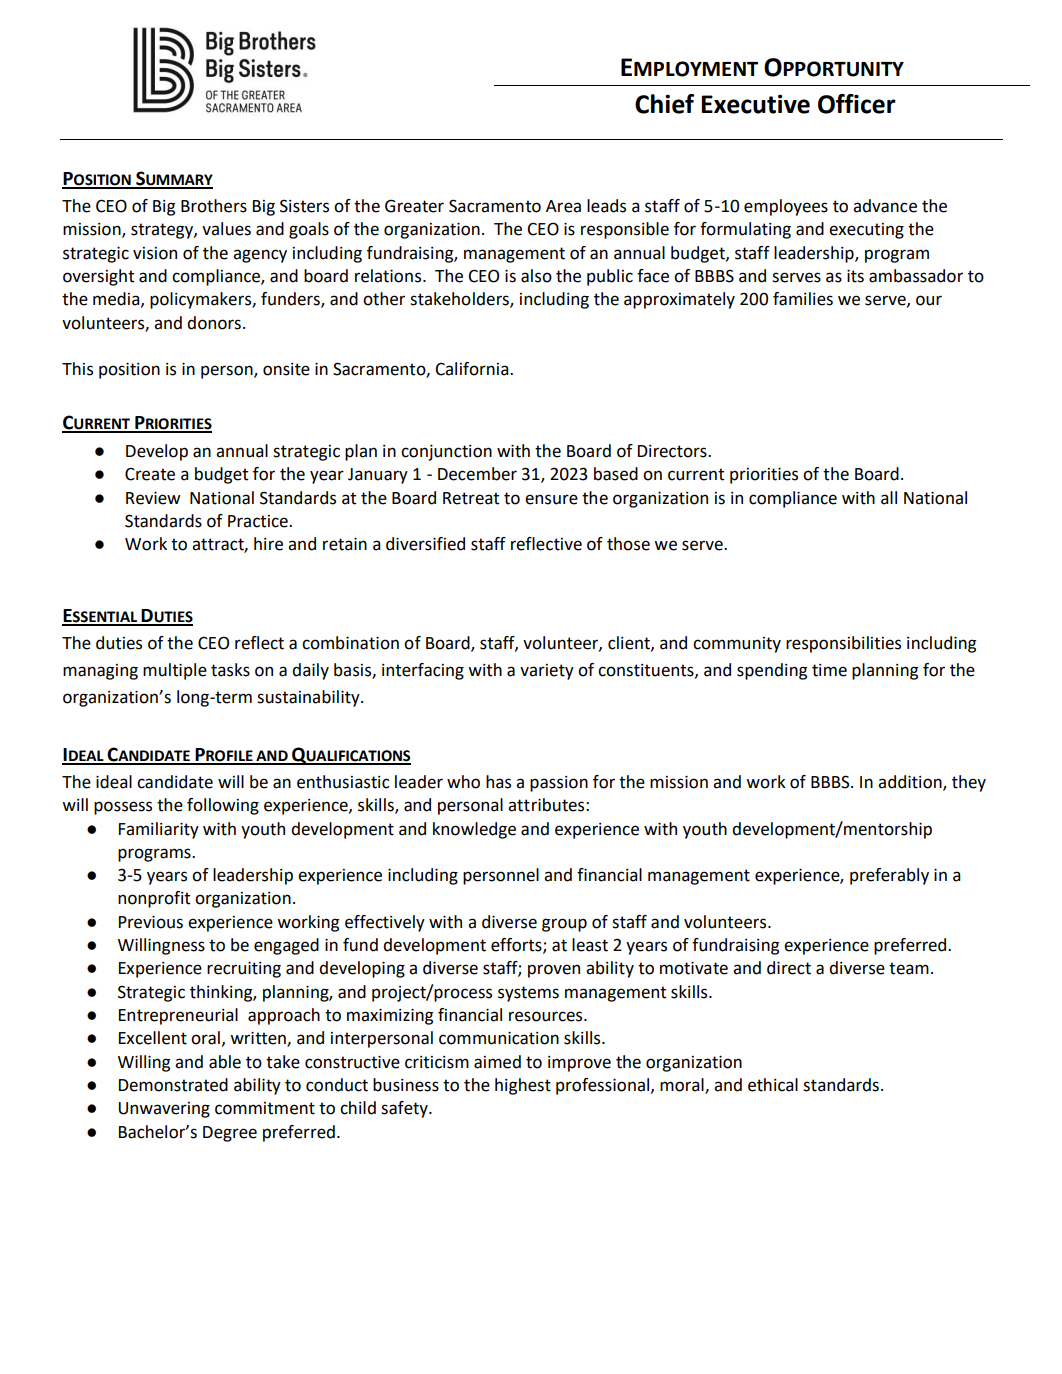 This image has width=1062, height=1374. Describe the element at coordinates (547, 672) in the image. I see `variety` at that location.
